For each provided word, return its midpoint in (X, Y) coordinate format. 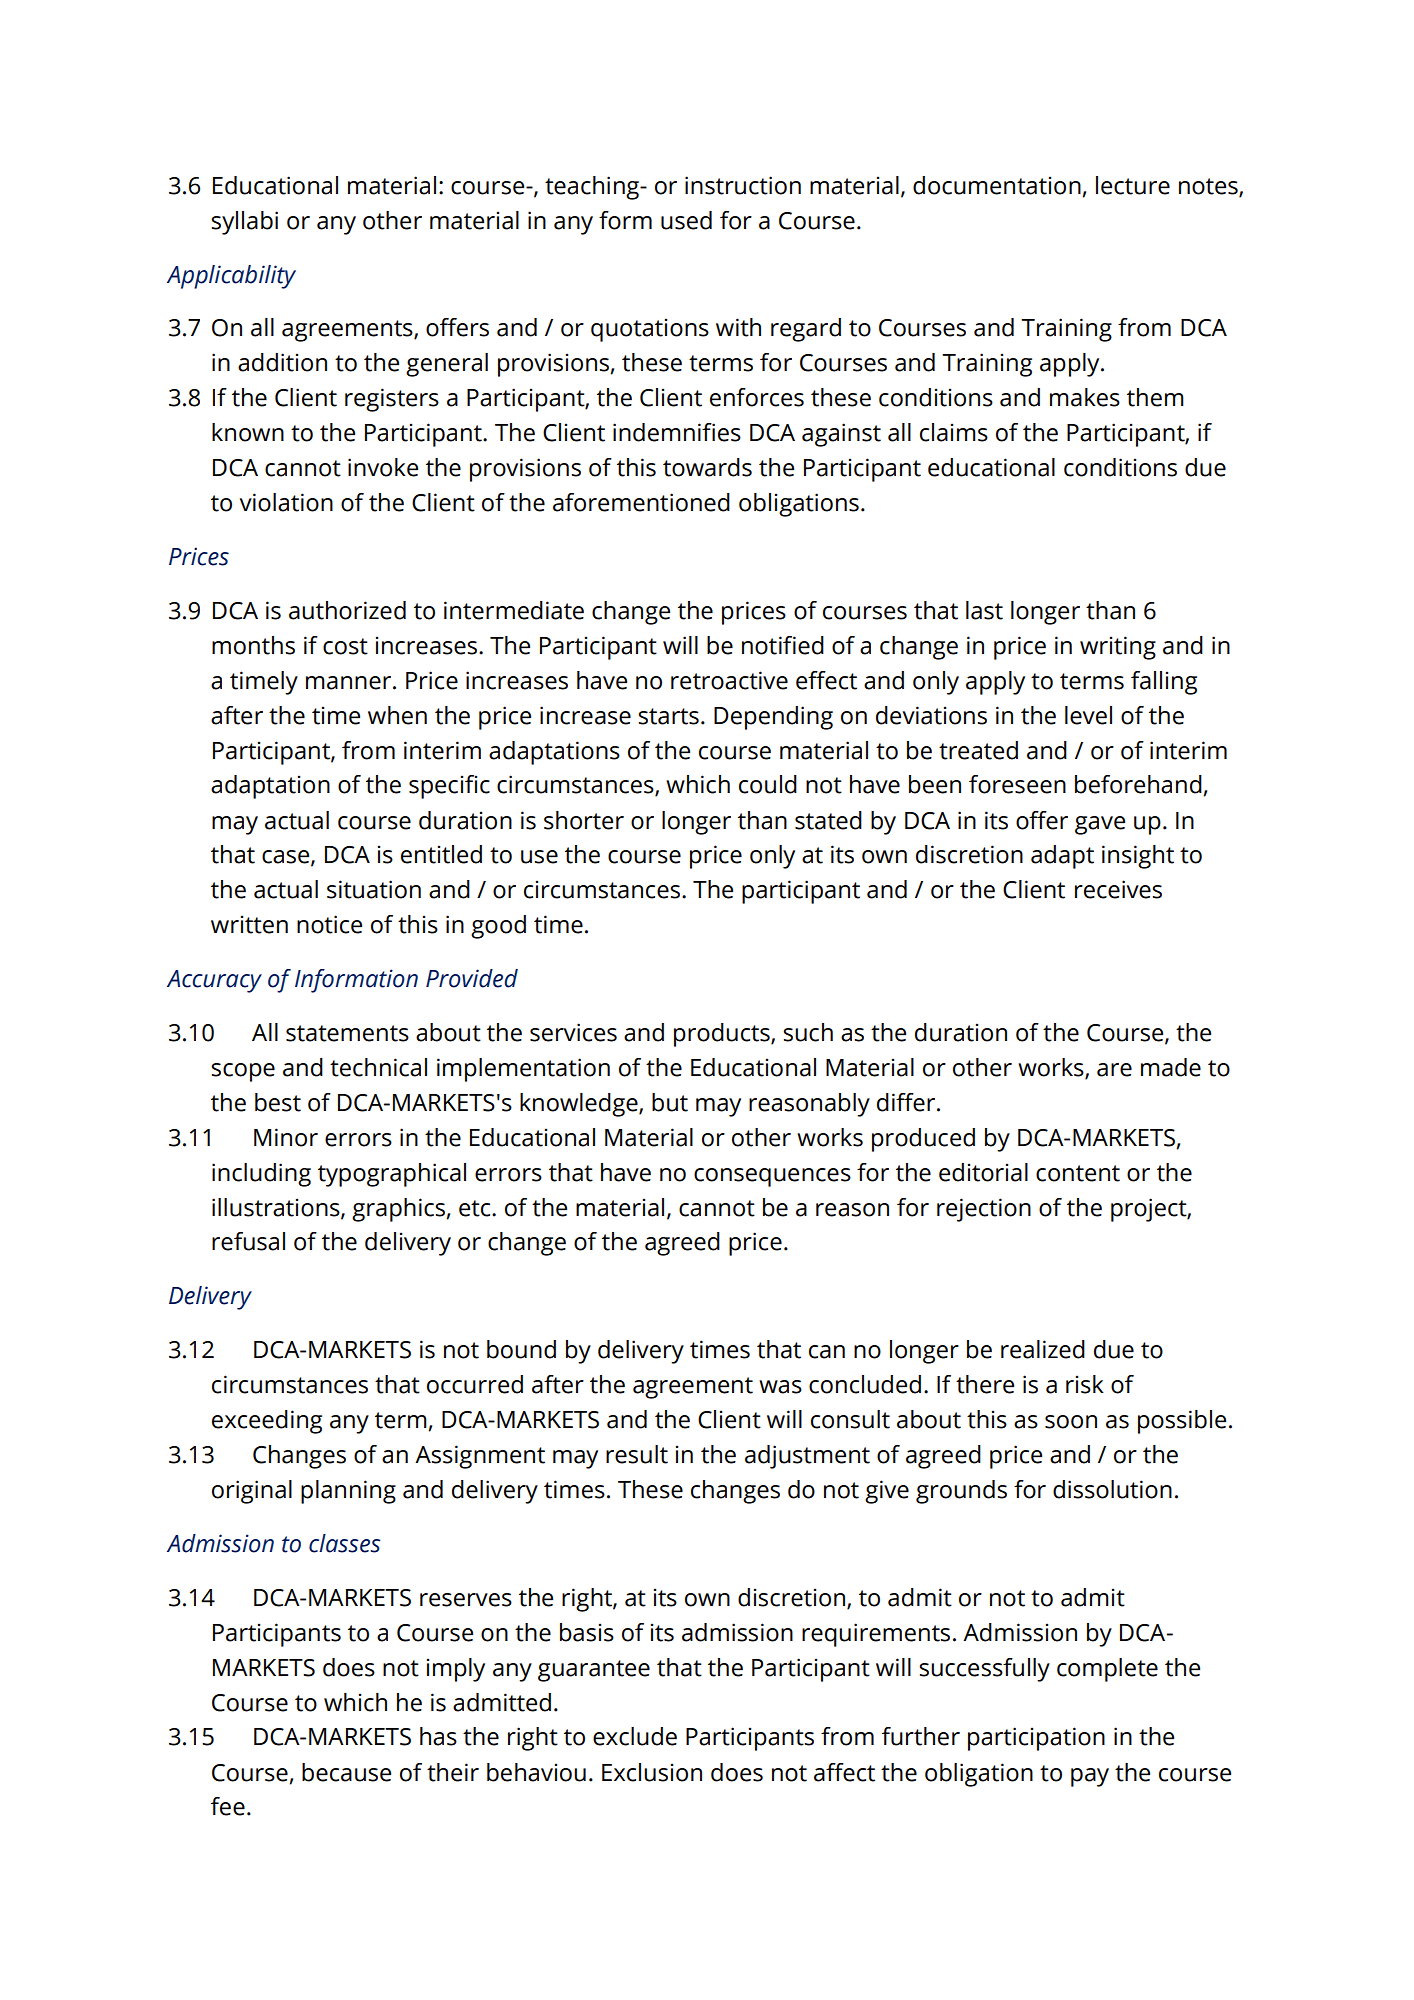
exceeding (267, 1422)
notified (783, 645)
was (780, 1387)
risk (1085, 1384)
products (723, 1035)
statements (347, 1033)
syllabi (244, 223)
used (686, 220)
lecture (1133, 185)
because (346, 1772)
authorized (347, 610)
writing (1118, 648)
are (1114, 1070)
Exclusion (652, 1772)
